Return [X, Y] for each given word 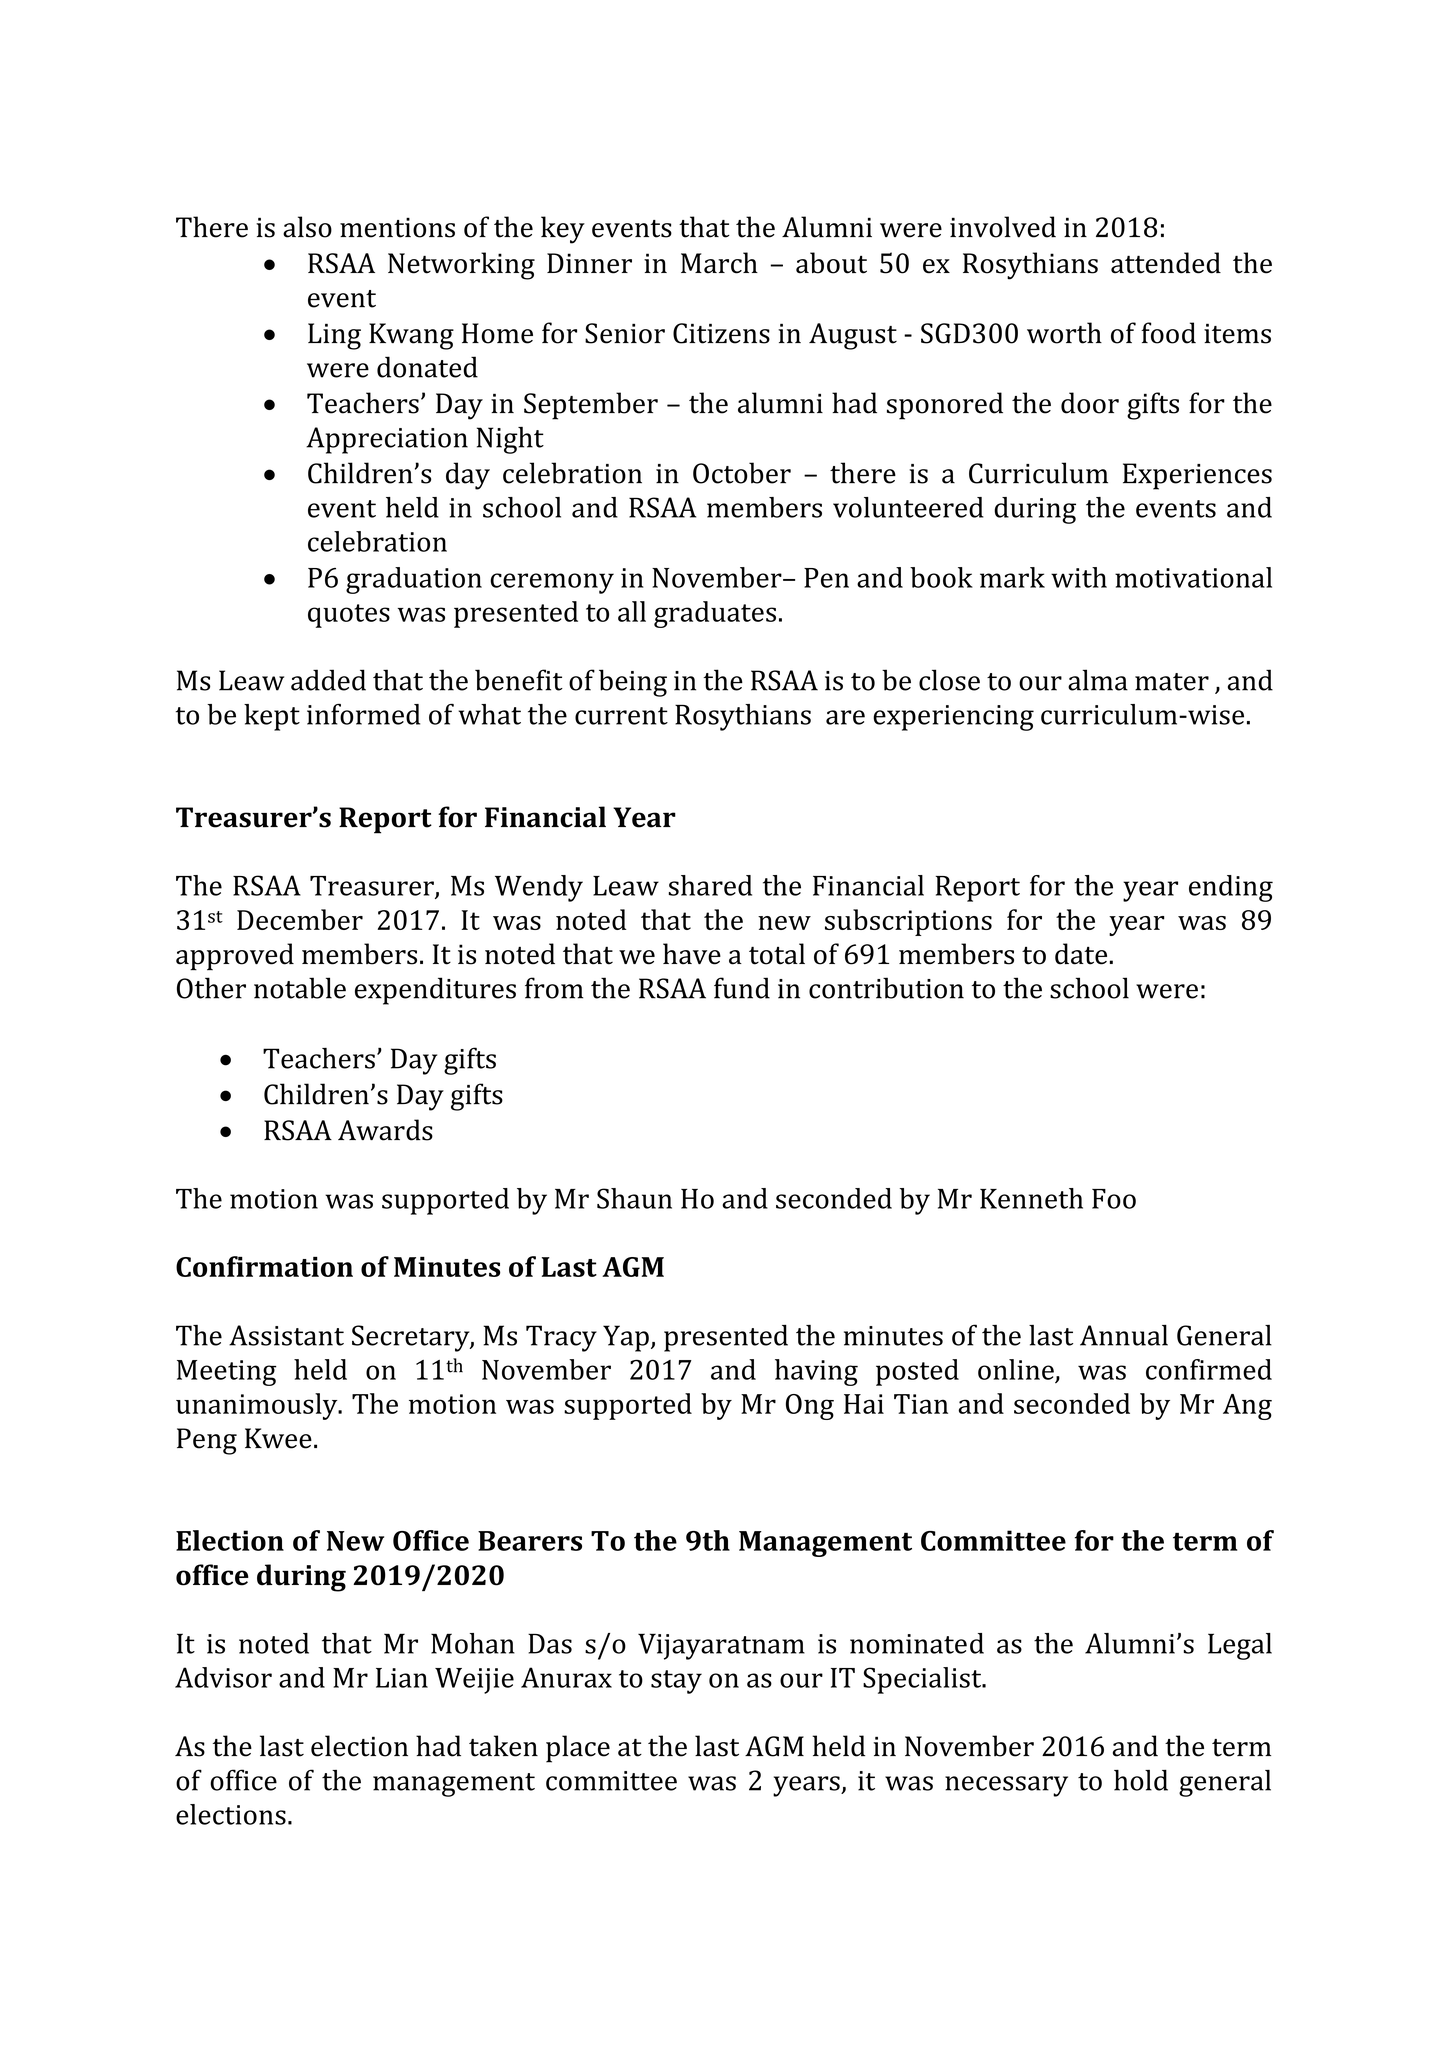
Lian [402, 1678]
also [307, 227]
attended [1166, 263]
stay [676, 1682]
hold [1141, 1780]
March [719, 263]
